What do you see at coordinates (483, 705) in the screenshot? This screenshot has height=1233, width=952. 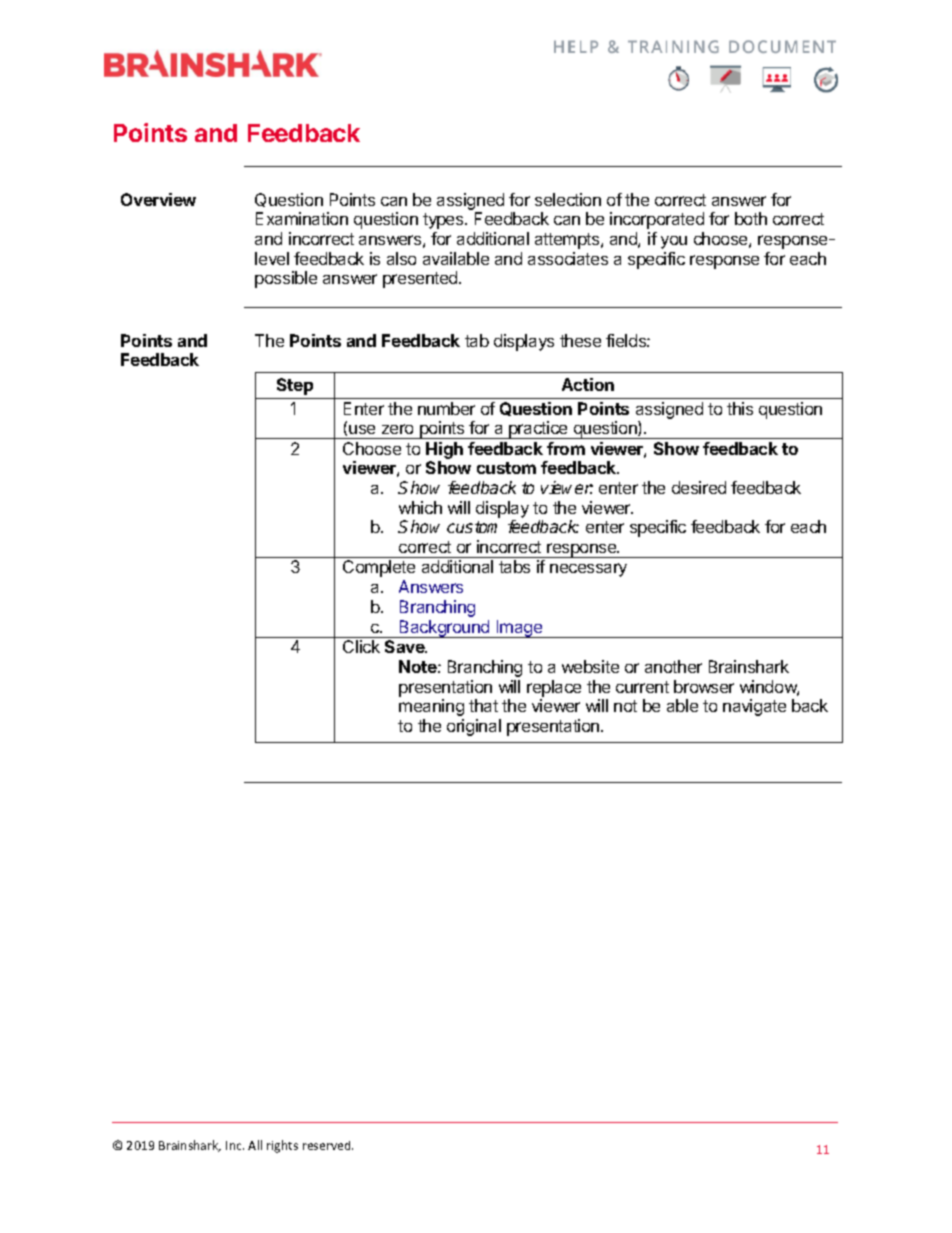 I see `that` at bounding box center [483, 705].
